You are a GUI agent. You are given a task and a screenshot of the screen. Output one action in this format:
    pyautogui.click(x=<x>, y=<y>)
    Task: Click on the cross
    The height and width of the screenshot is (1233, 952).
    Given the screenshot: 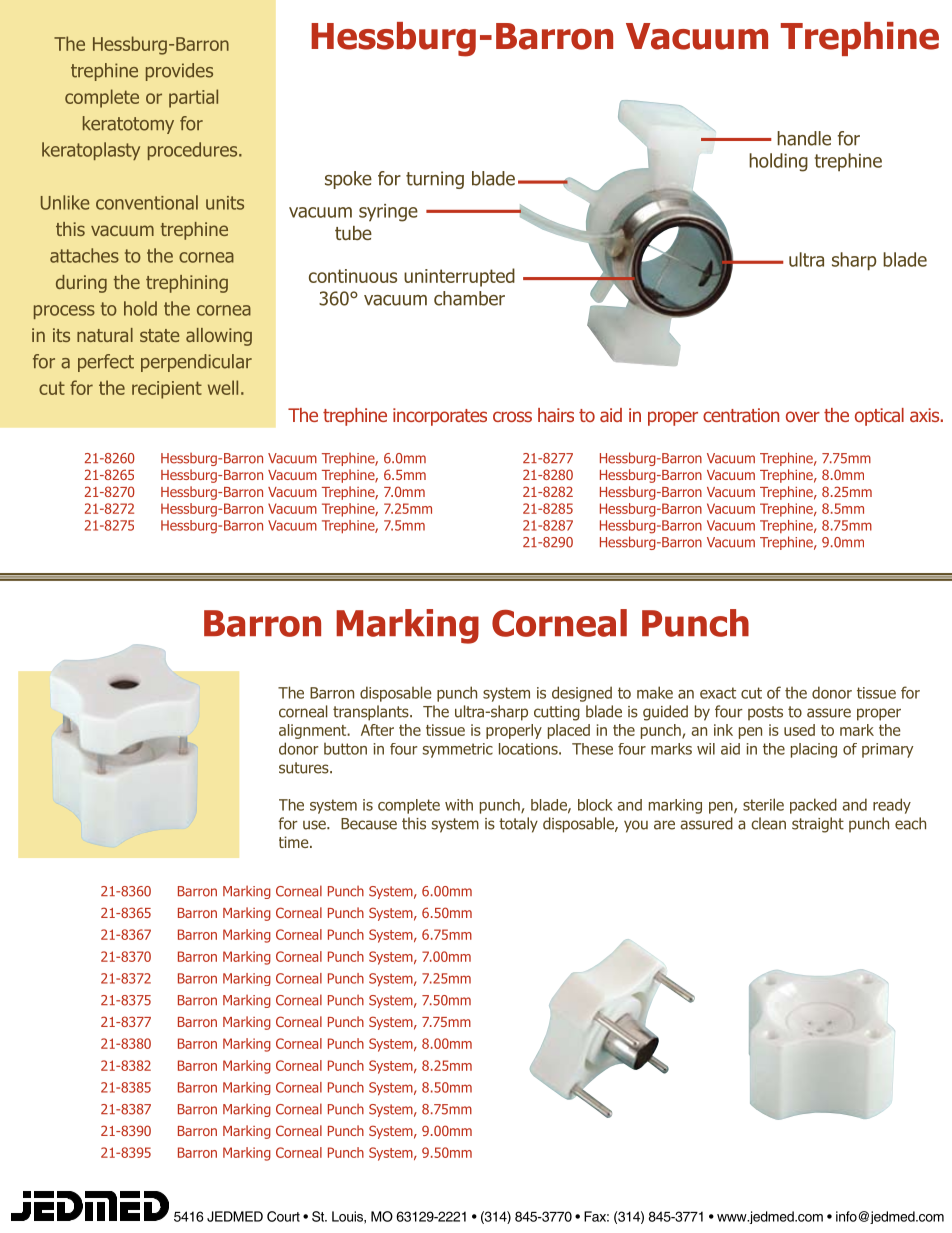 What is the action you would take?
    pyautogui.click(x=512, y=416)
